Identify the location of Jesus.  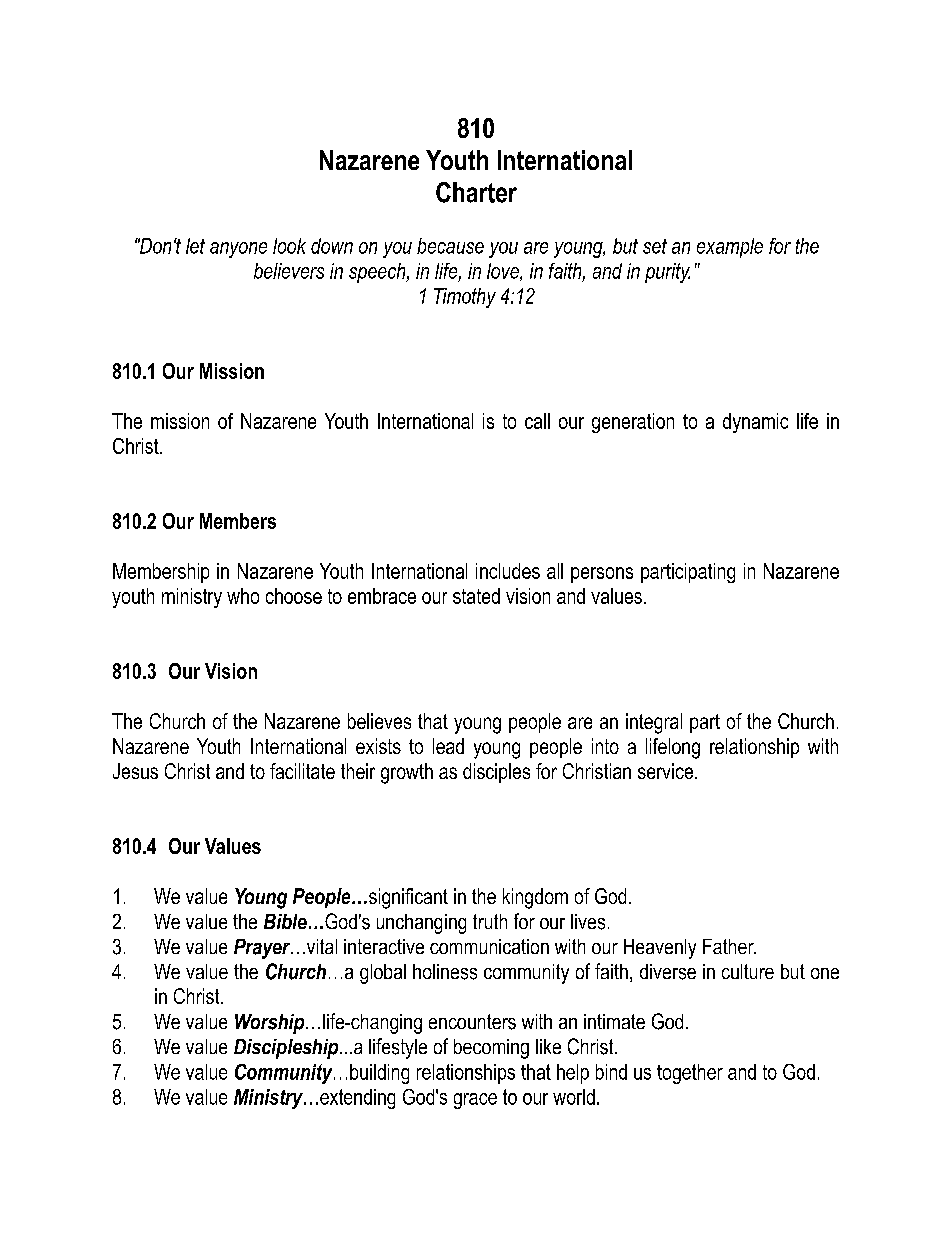
(135, 771).
